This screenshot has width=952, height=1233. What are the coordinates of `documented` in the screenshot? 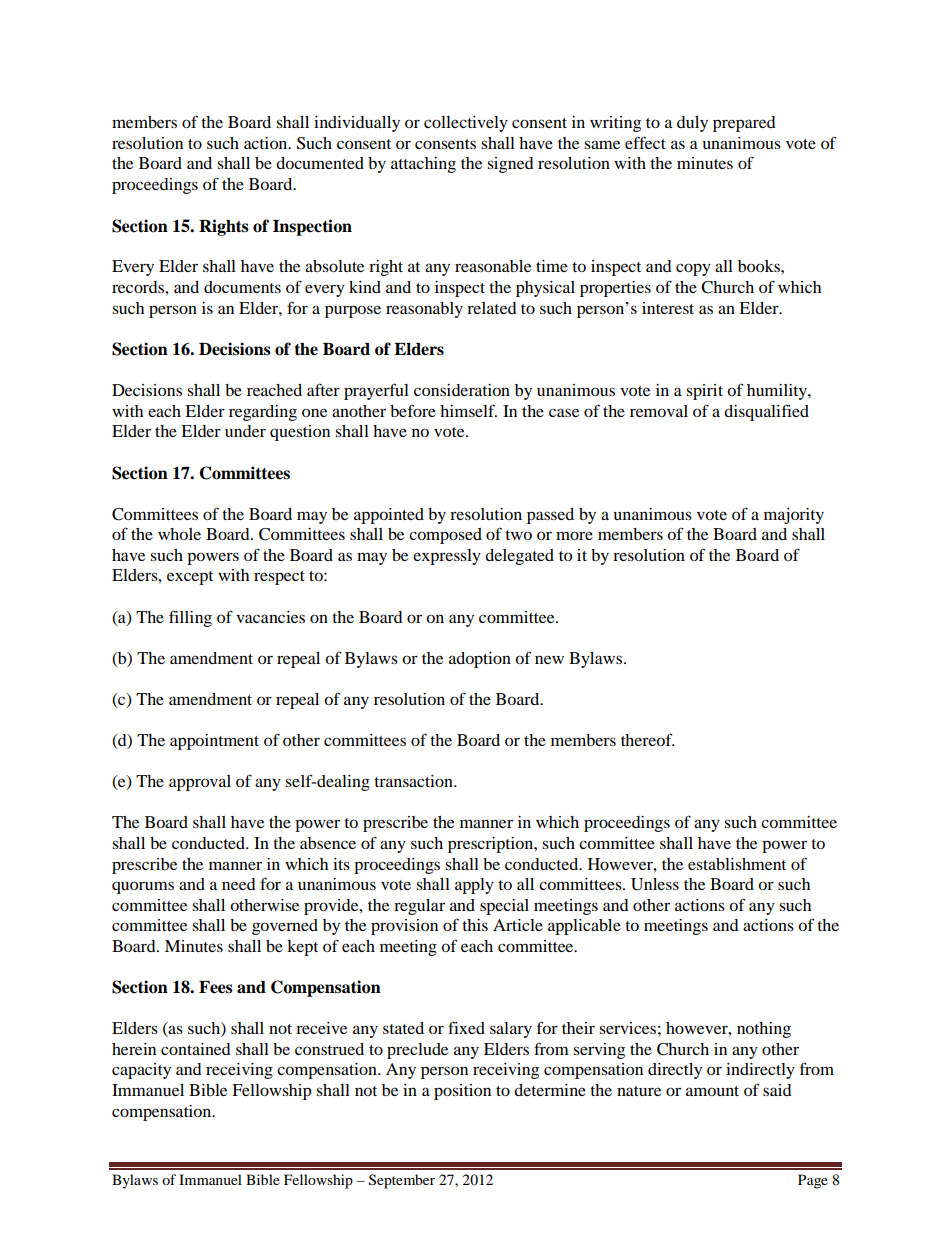 It's located at (320, 163).
